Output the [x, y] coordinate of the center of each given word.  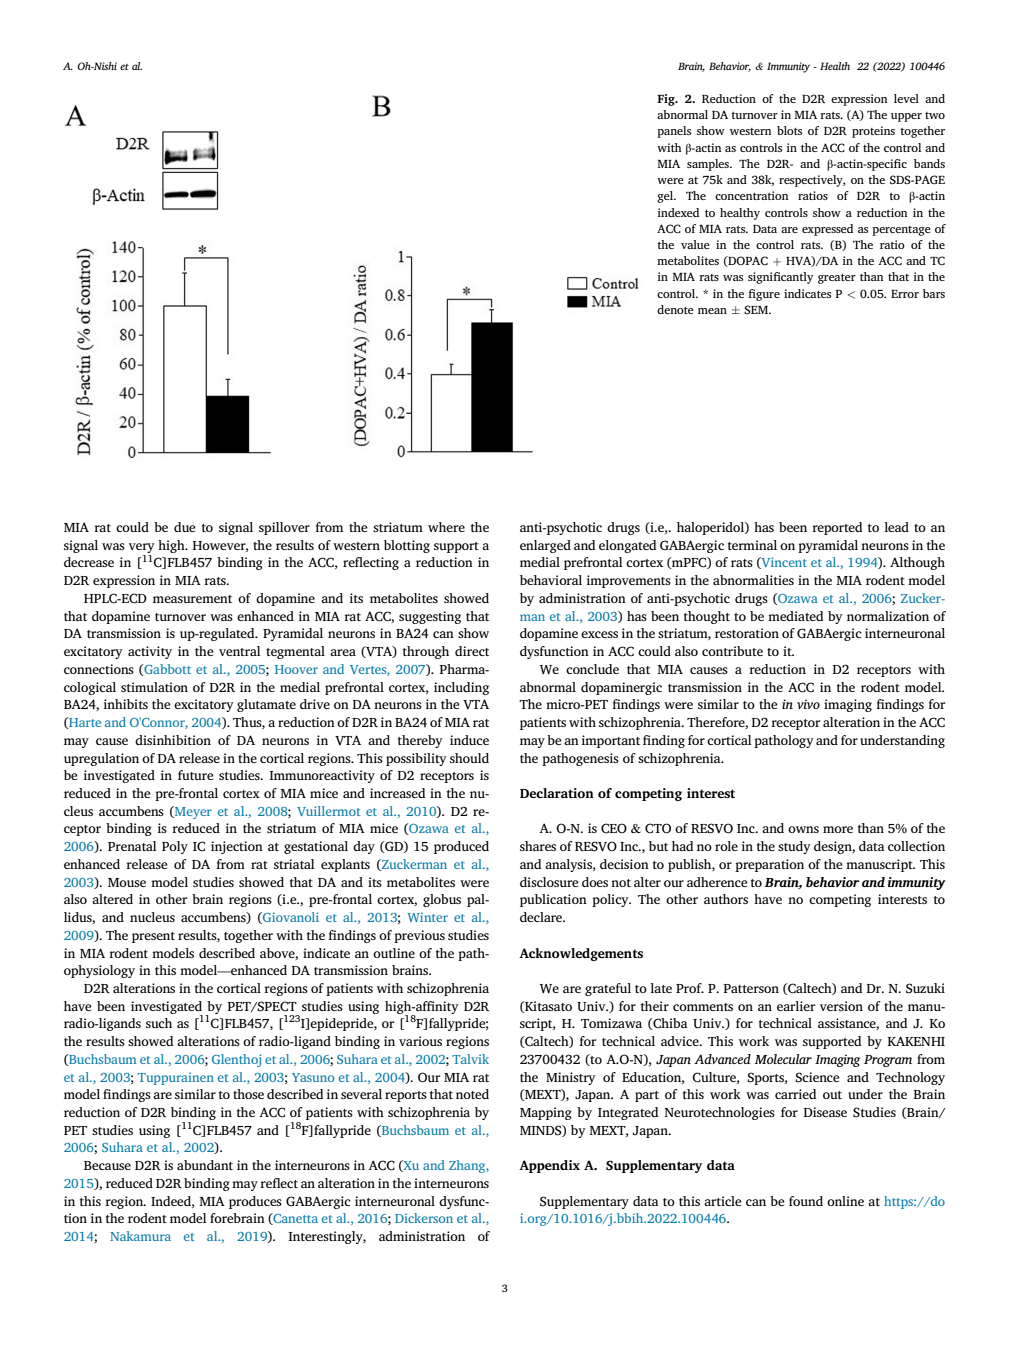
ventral [240, 651]
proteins [873, 132]
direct [472, 651]
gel [666, 197]
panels [674, 132]
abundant [205, 1165]
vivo [808, 704]
